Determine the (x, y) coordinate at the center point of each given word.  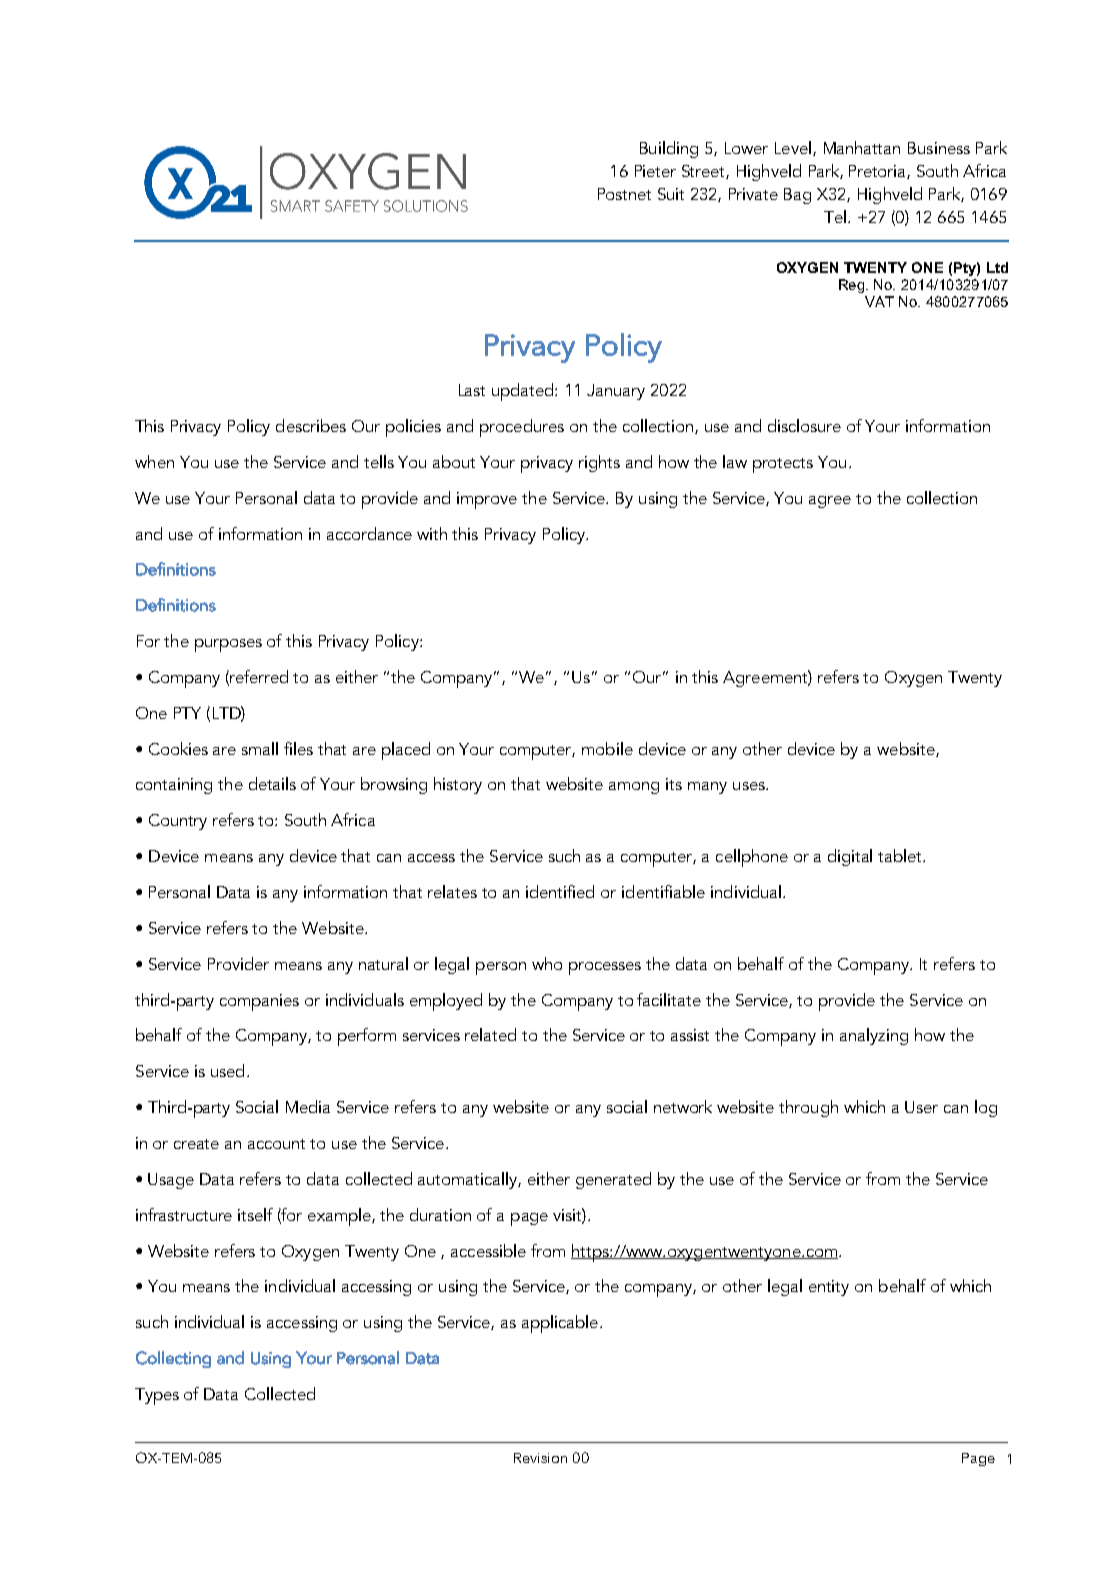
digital (850, 857)
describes (311, 425)
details (272, 783)
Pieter (655, 171)
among (634, 788)
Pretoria (878, 172)
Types (157, 1396)
